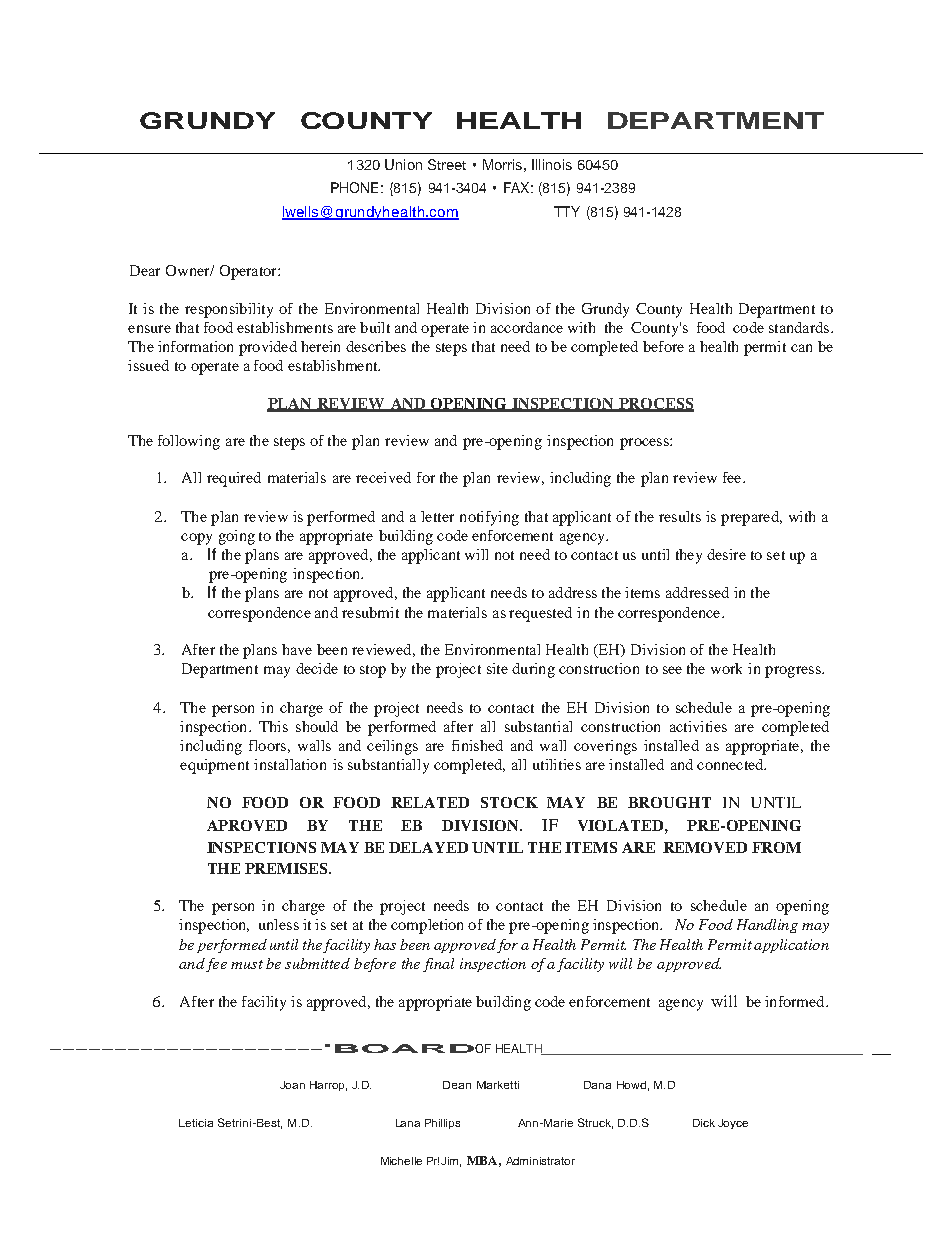 The width and height of the screenshot is (952, 1233). What do you see at coordinates (497, 668) in the screenshot?
I see `site` at bounding box center [497, 668].
